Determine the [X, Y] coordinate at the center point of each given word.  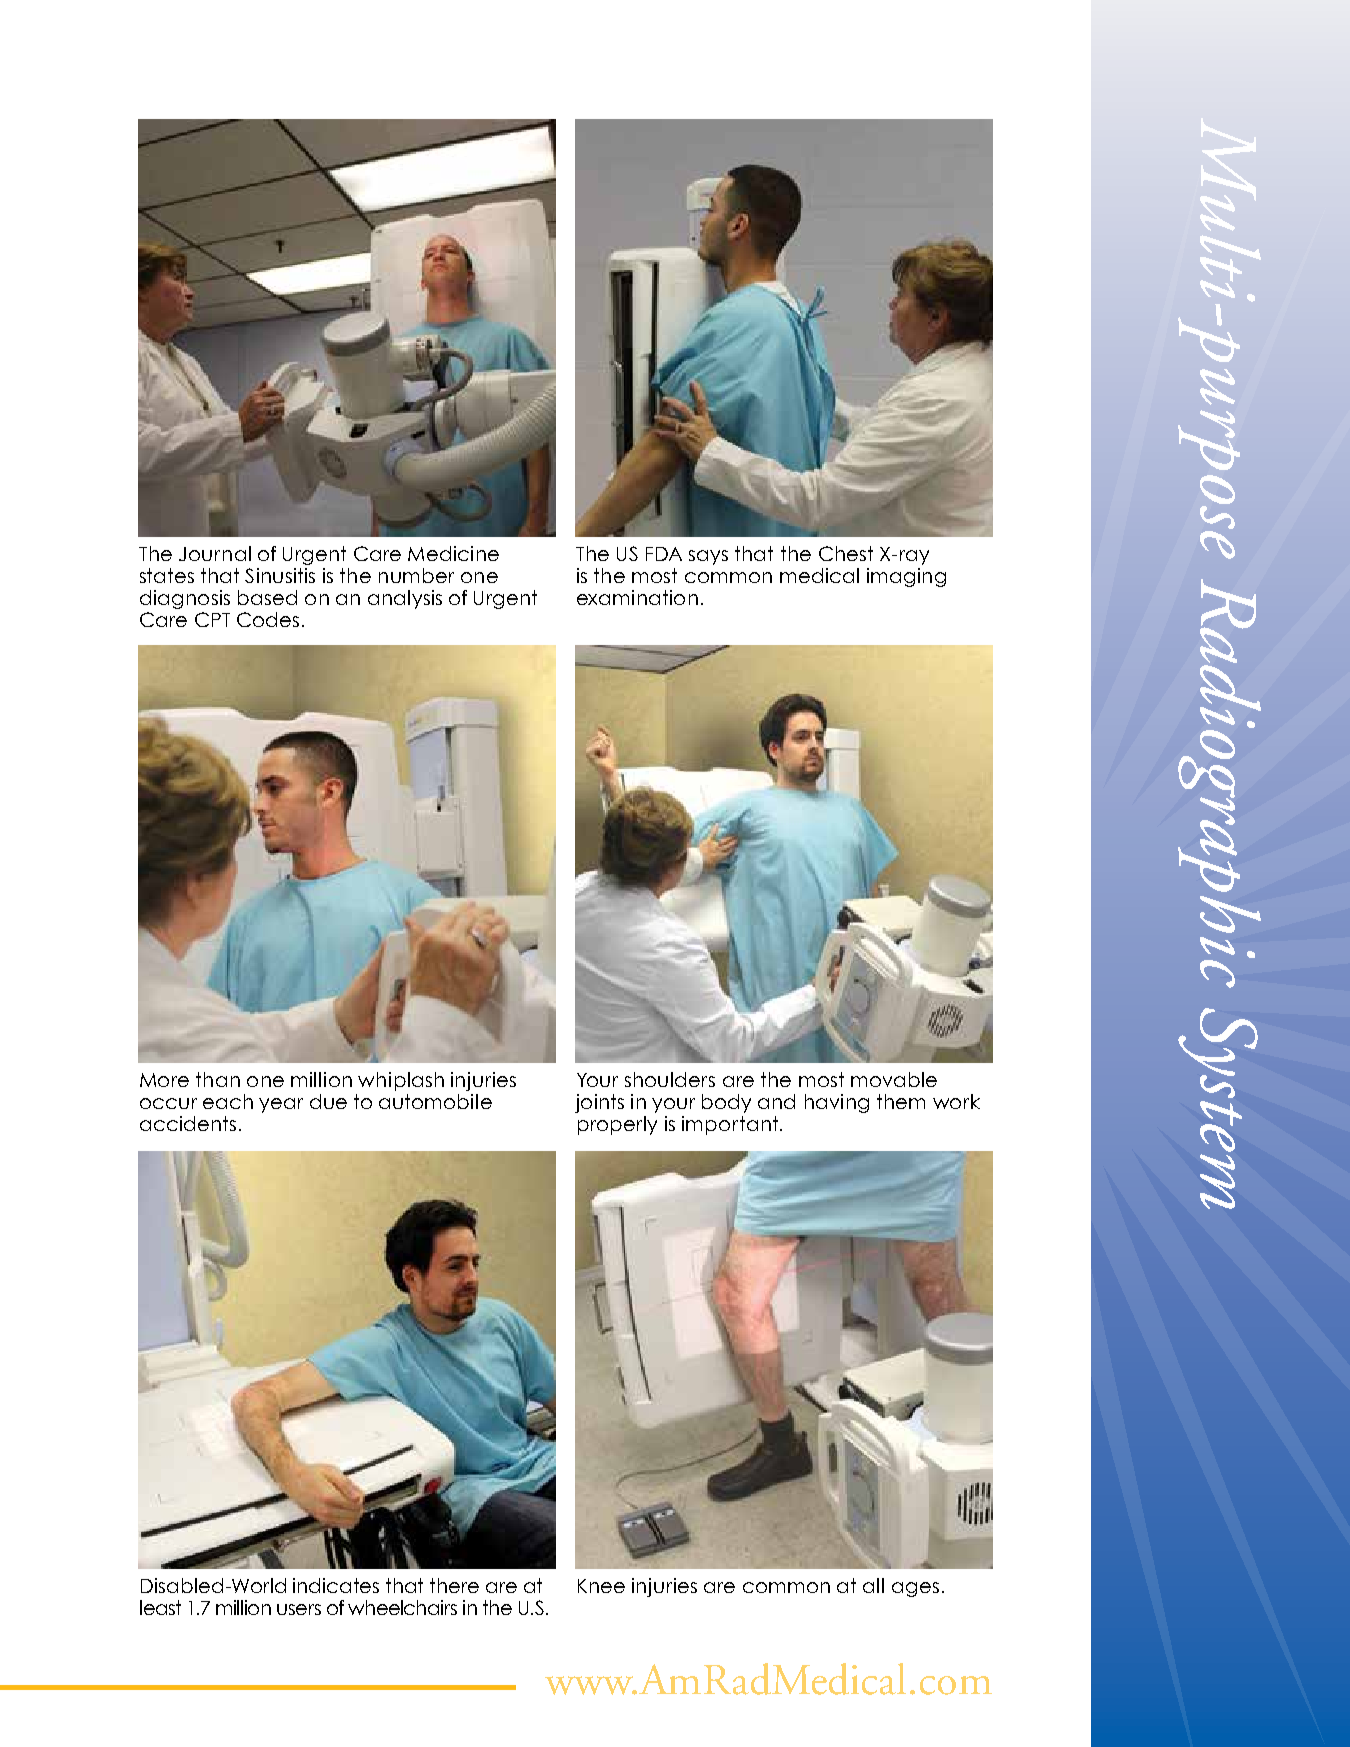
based [267, 597]
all [873, 1585]
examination [637, 597]
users [299, 1609]
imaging [906, 577]
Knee [601, 1586]
